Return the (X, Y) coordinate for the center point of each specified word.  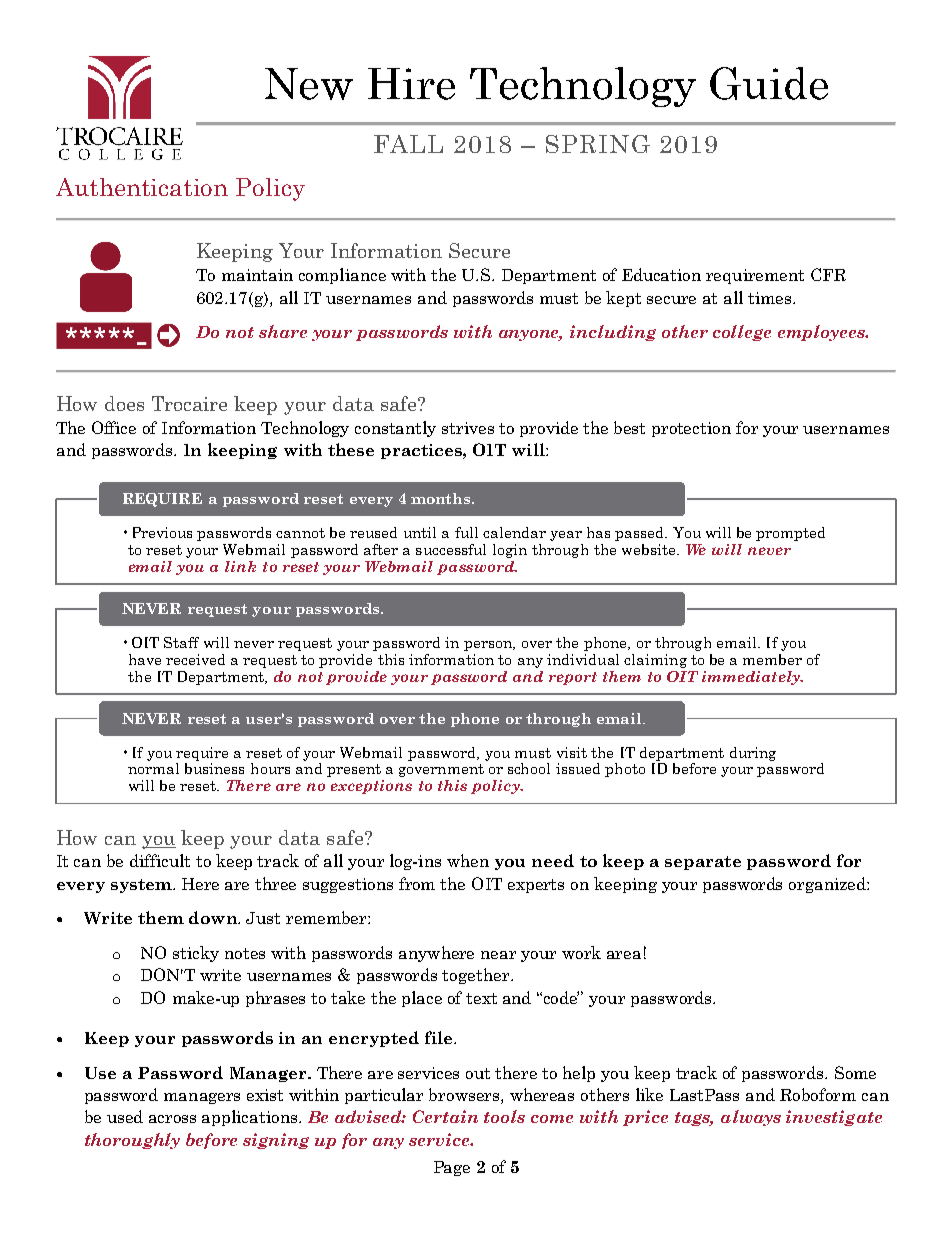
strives (468, 428)
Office (114, 427)
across (172, 1119)
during (753, 754)
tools (504, 1116)
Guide (769, 83)
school (529, 768)
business (214, 768)
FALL (408, 144)
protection (691, 429)
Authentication (142, 187)
